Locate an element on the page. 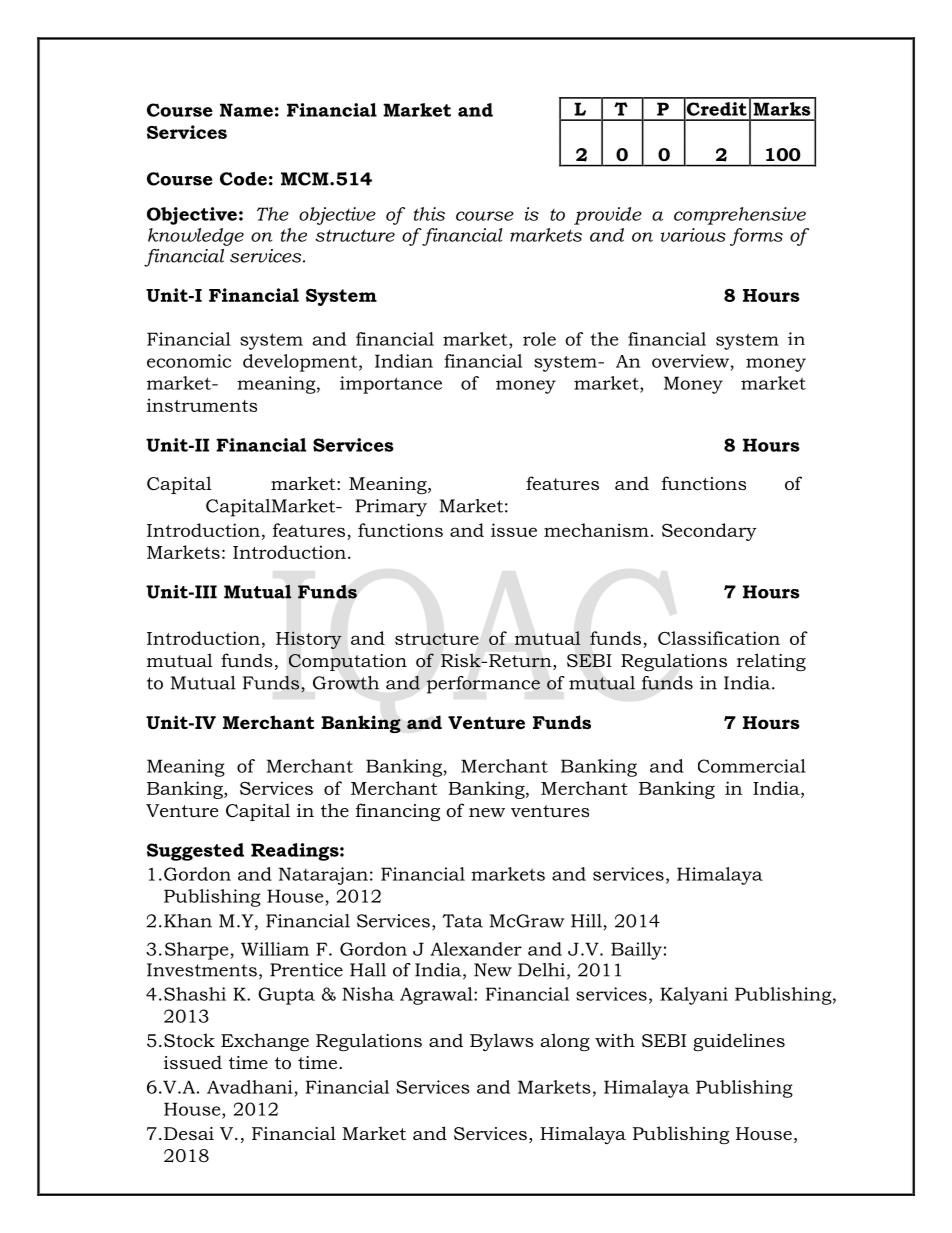  instruments is located at coordinates (202, 405).
